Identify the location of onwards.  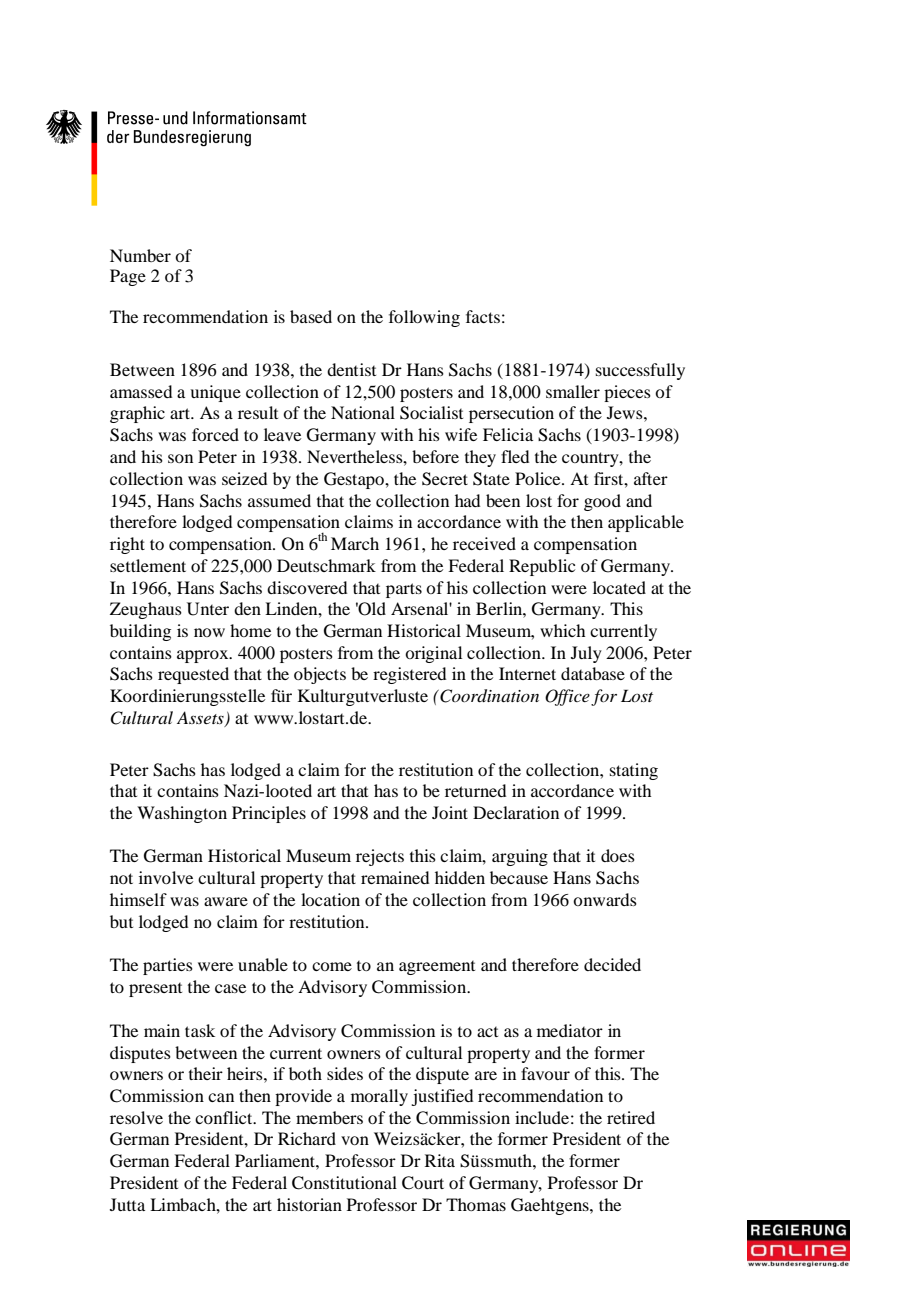
(605, 899).
